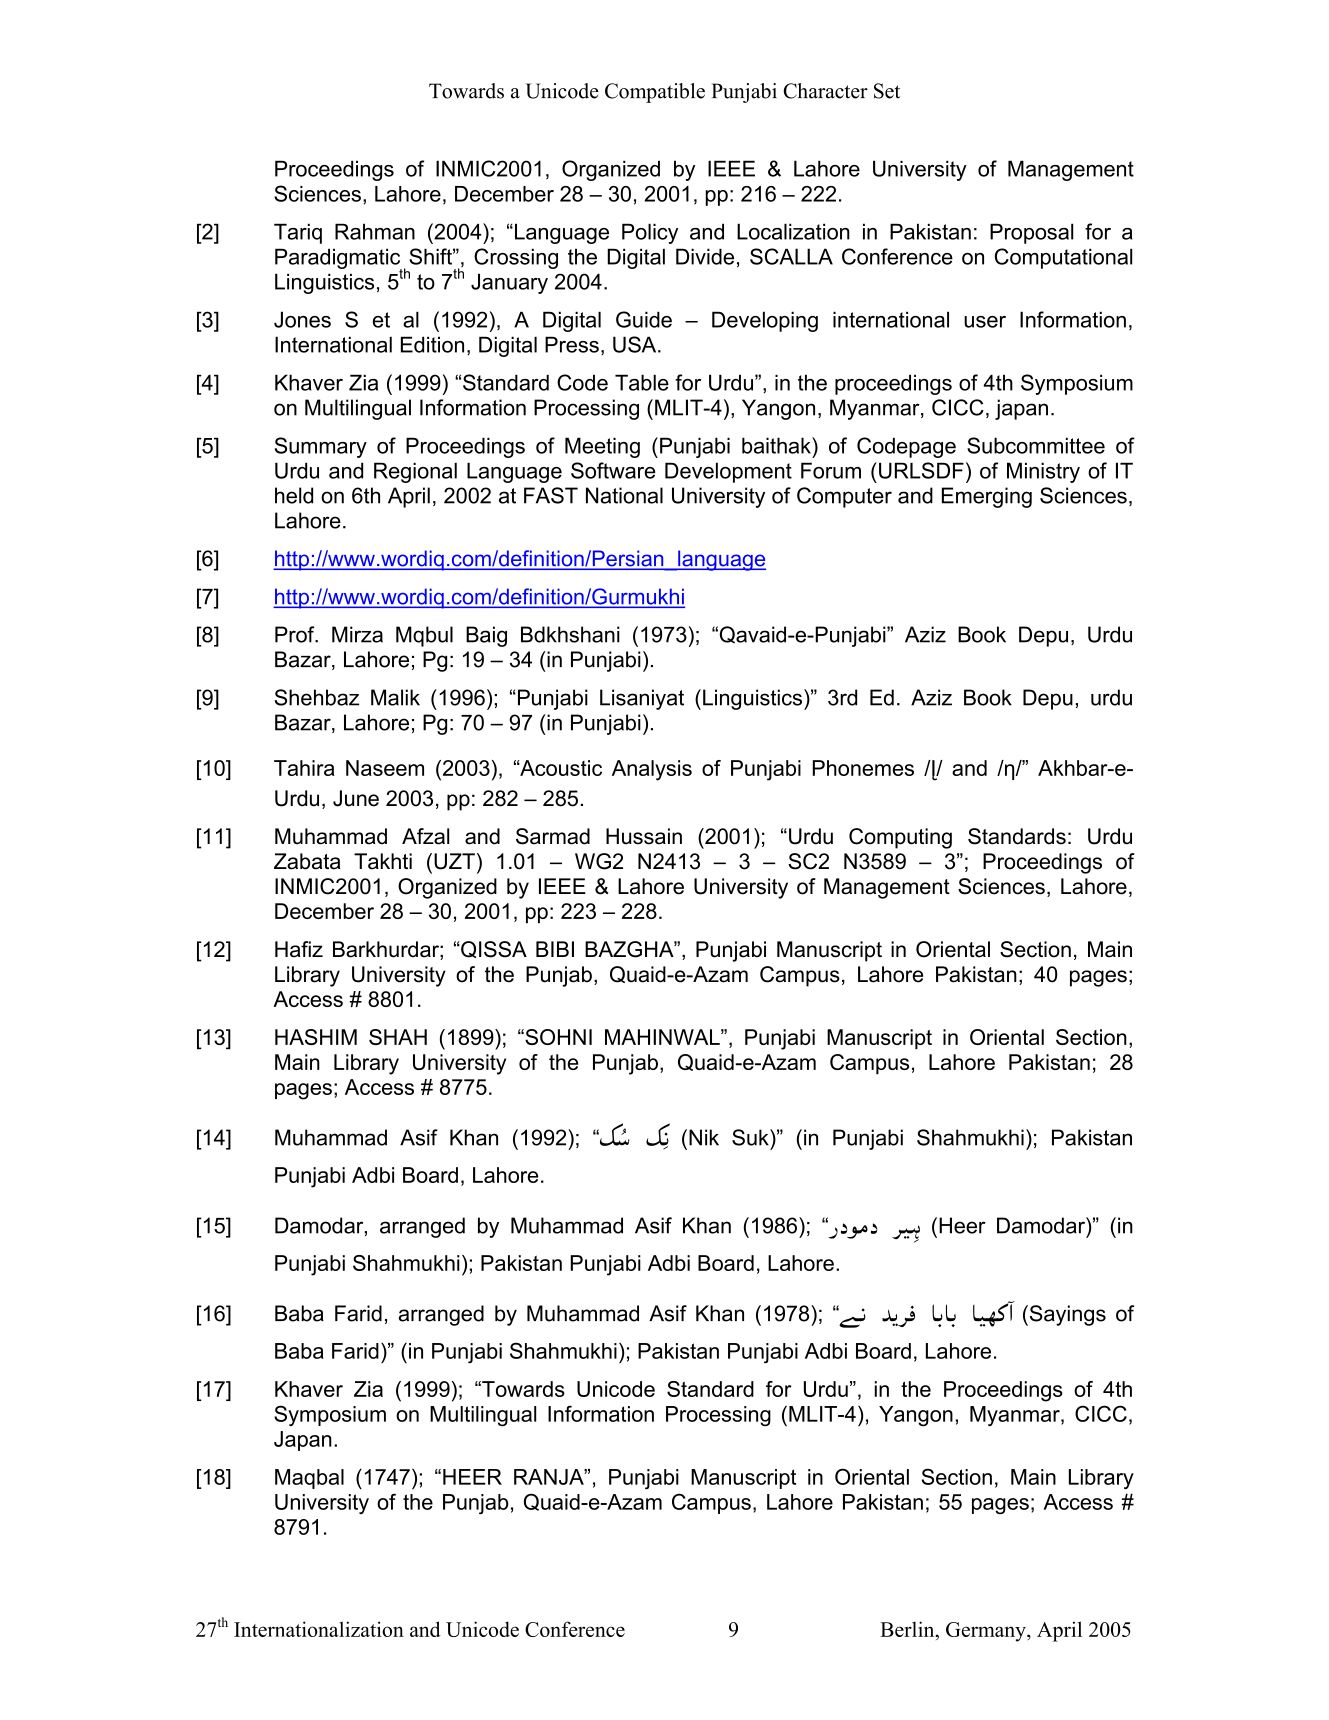 The height and width of the document is (1720, 1329). Describe the element at coordinates (642, 382) in the document. I see `Table` at that location.
